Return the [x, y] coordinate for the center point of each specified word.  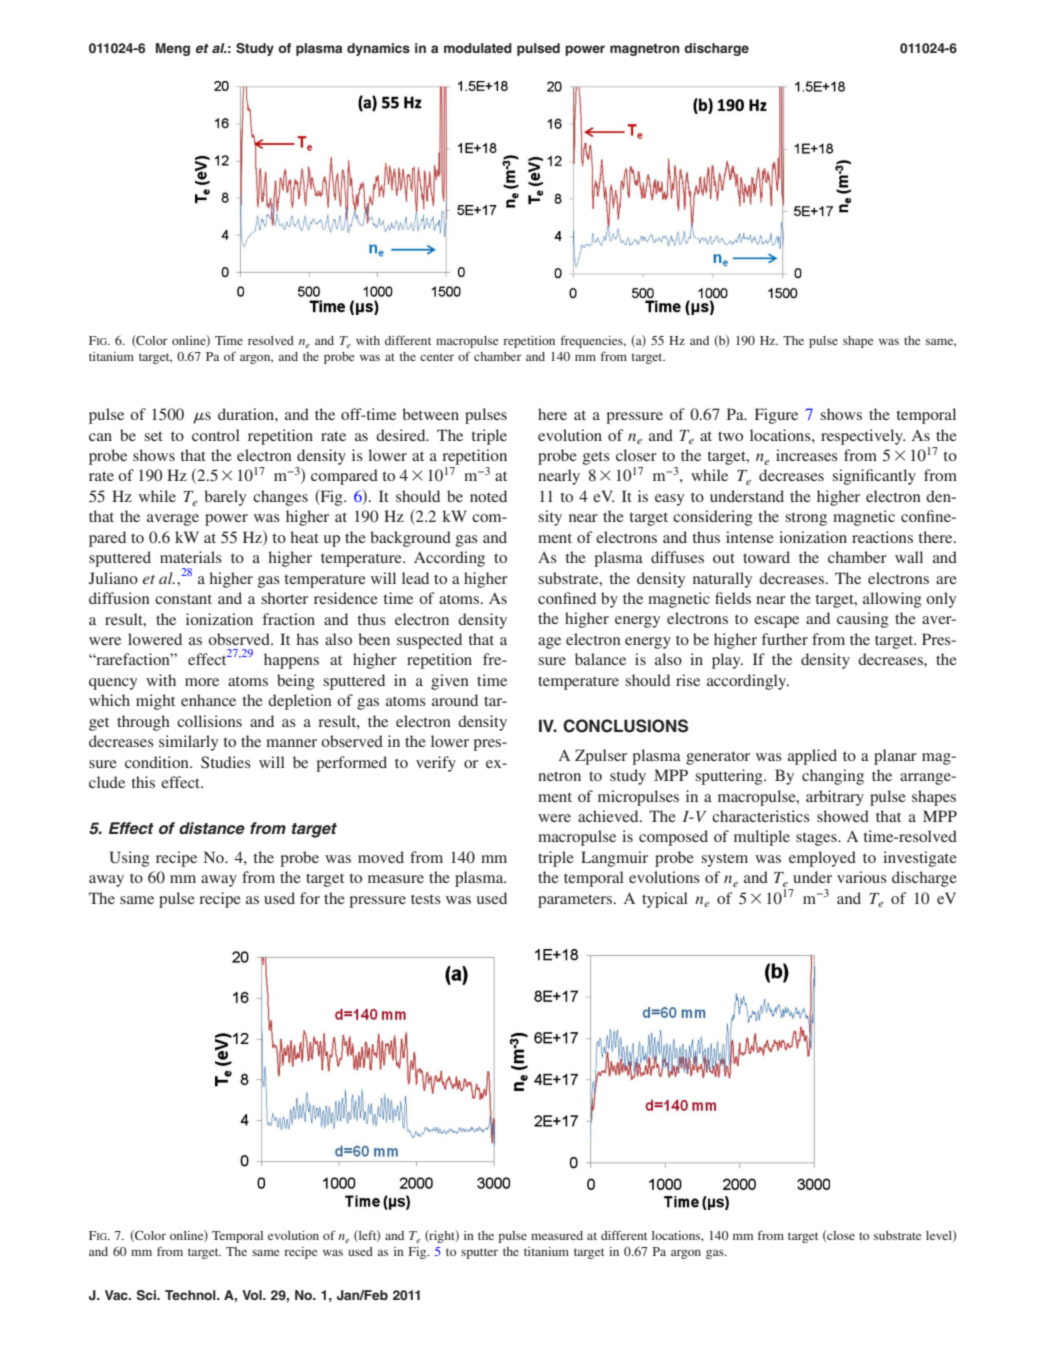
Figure [776, 416]
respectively [863, 437]
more [202, 682]
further [785, 639]
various [862, 877]
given [450, 682]
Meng [173, 49]
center [437, 357]
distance [212, 828]
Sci [147, 1295]
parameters [576, 901]
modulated [478, 48]
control [216, 435]
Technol [191, 1295]
